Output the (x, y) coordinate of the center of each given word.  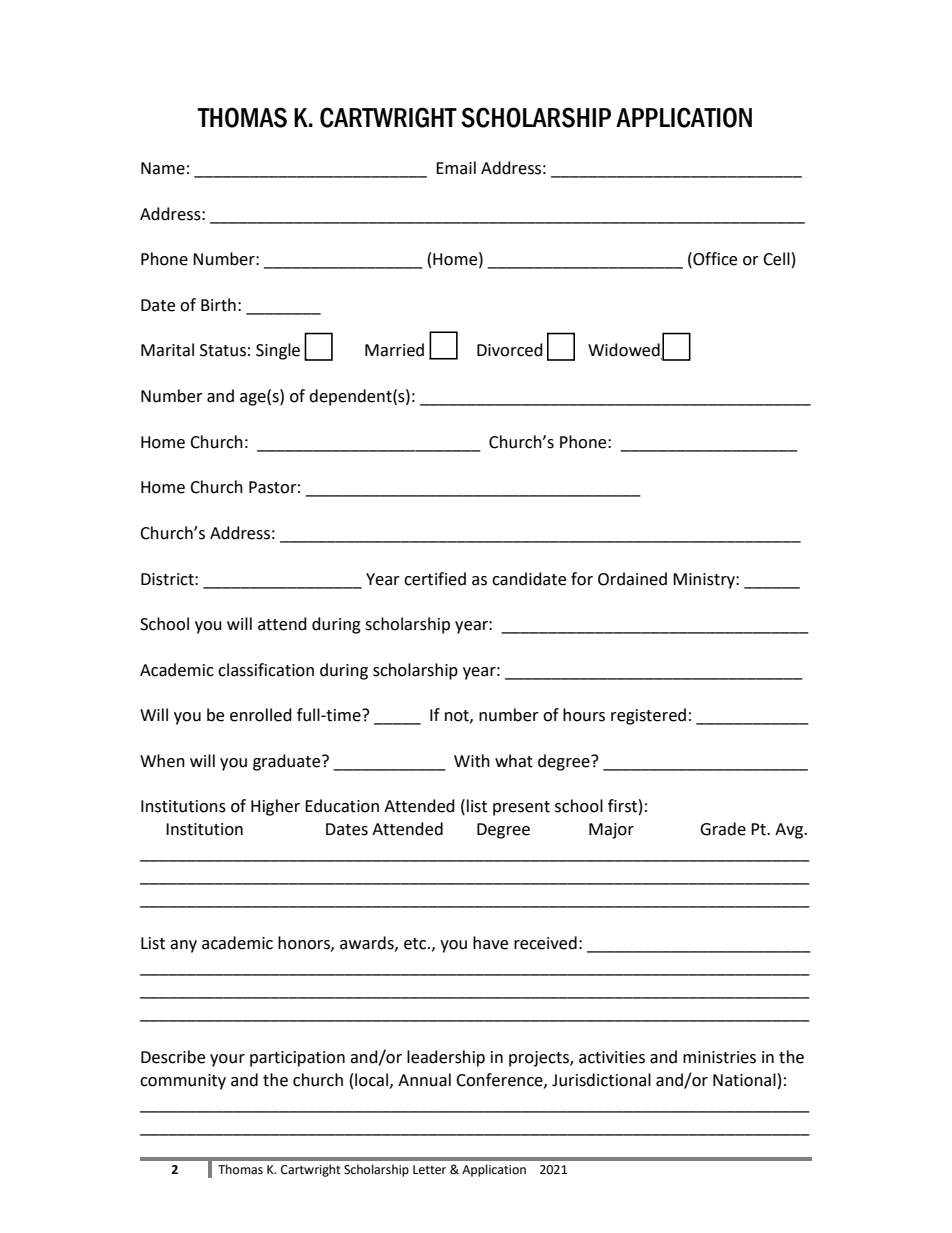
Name (163, 168)
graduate (288, 762)
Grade (723, 829)
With (472, 761)
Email (456, 168)
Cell (776, 259)
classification (266, 670)
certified (435, 579)
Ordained (632, 579)
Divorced (510, 350)
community (183, 1082)
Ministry (705, 581)
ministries (719, 1057)
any (183, 946)
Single (278, 351)
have (490, 943)
